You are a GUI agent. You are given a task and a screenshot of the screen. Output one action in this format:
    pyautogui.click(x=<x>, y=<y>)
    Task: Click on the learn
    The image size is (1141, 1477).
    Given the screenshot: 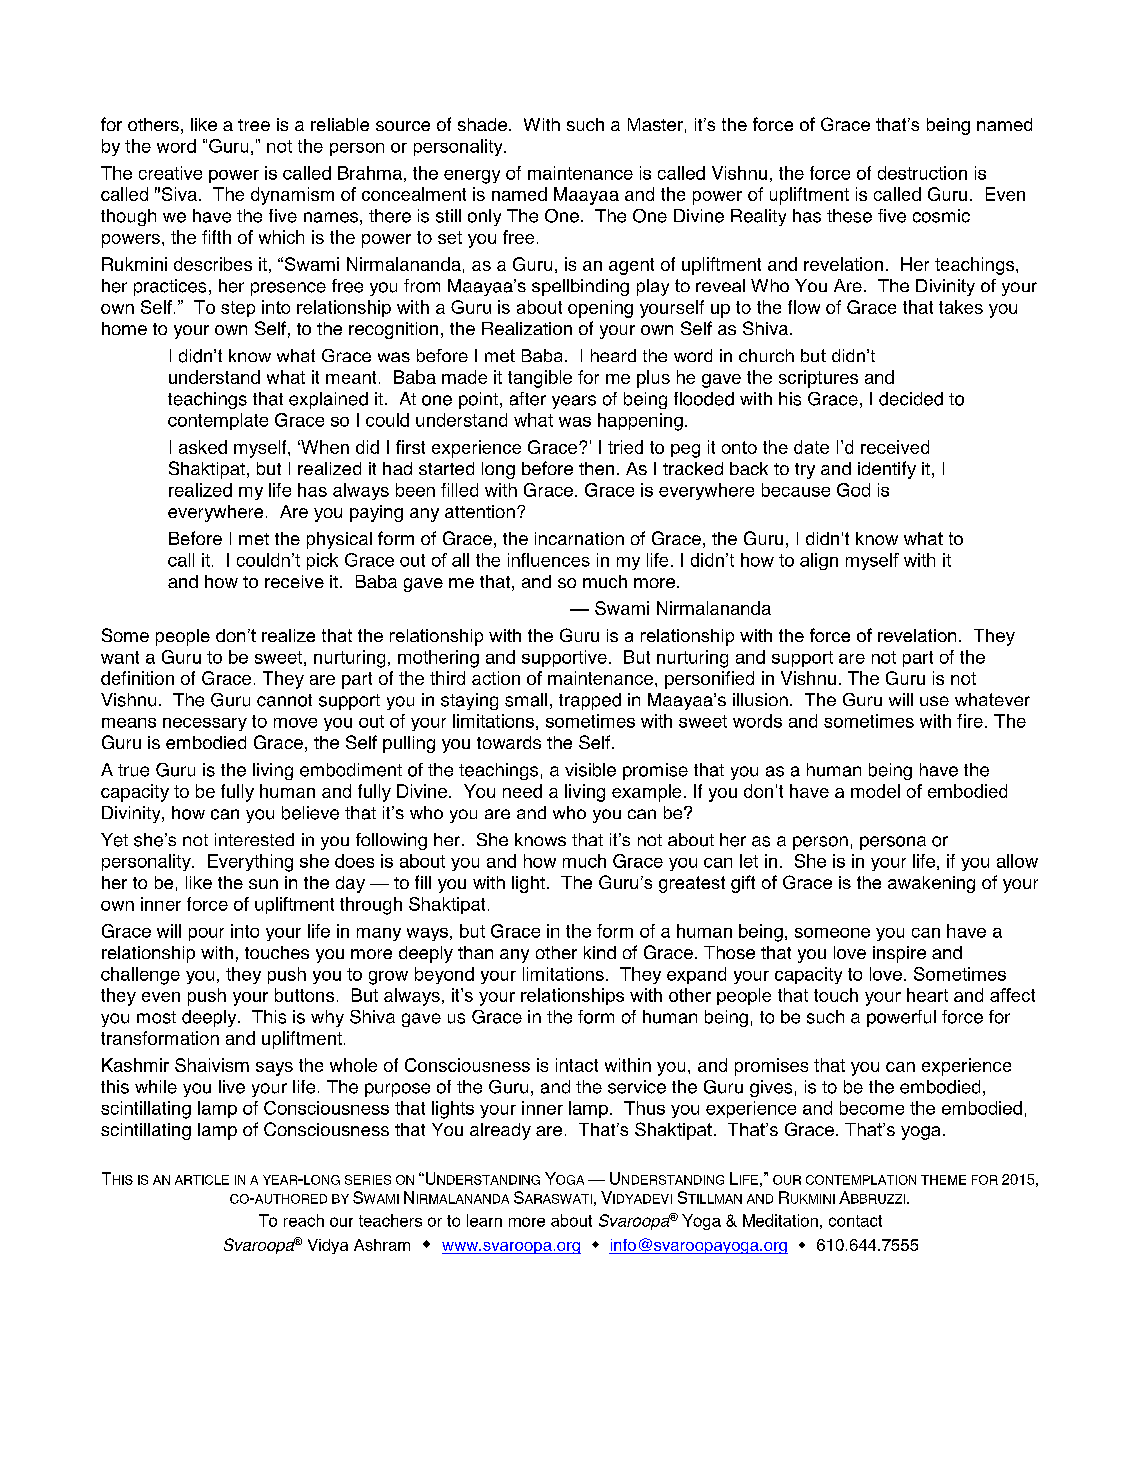 What is the action you would take?
    pyautogui.click(x=484, y=1220)
